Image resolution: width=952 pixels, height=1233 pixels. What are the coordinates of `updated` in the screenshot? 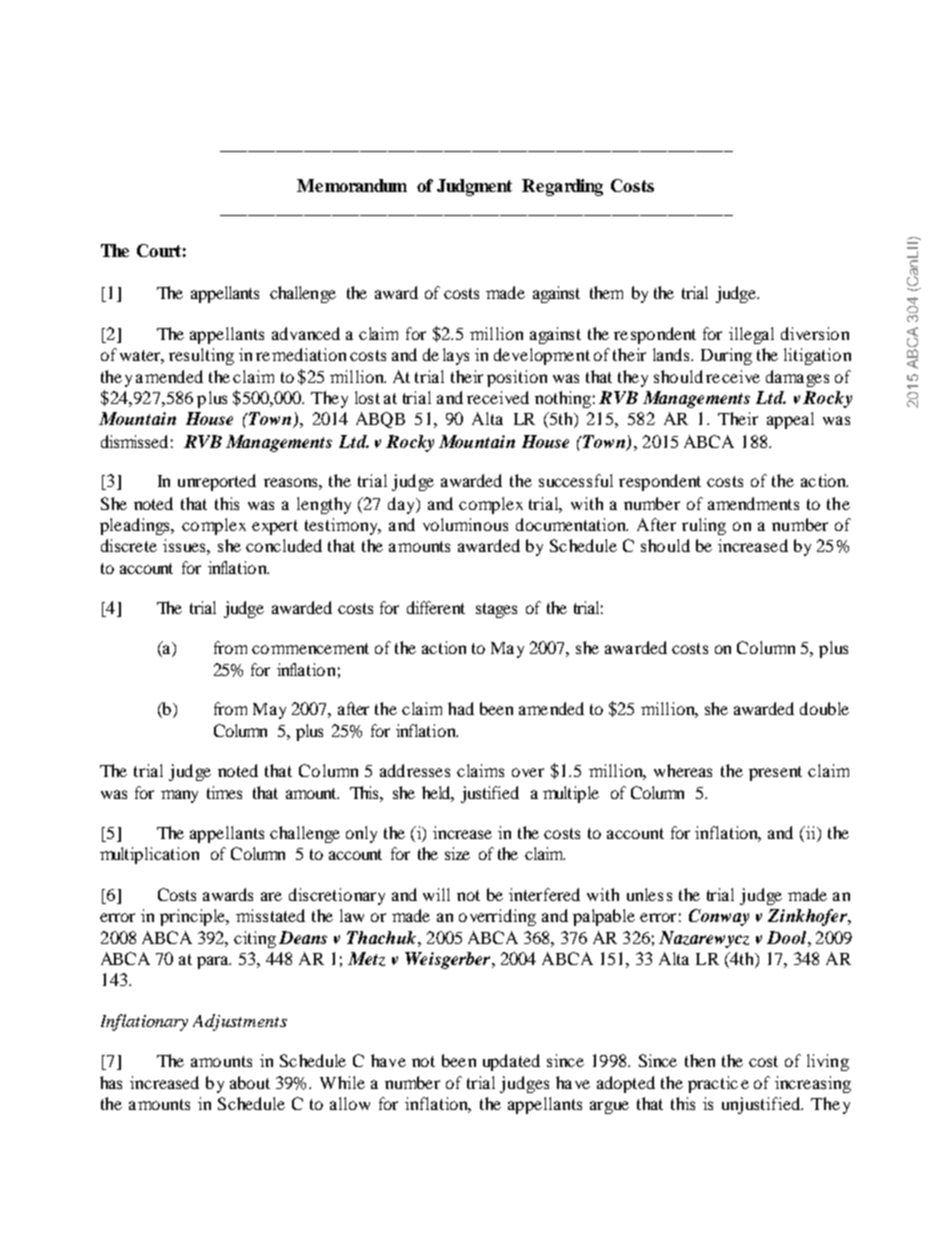 It's located at (511, 1062).
